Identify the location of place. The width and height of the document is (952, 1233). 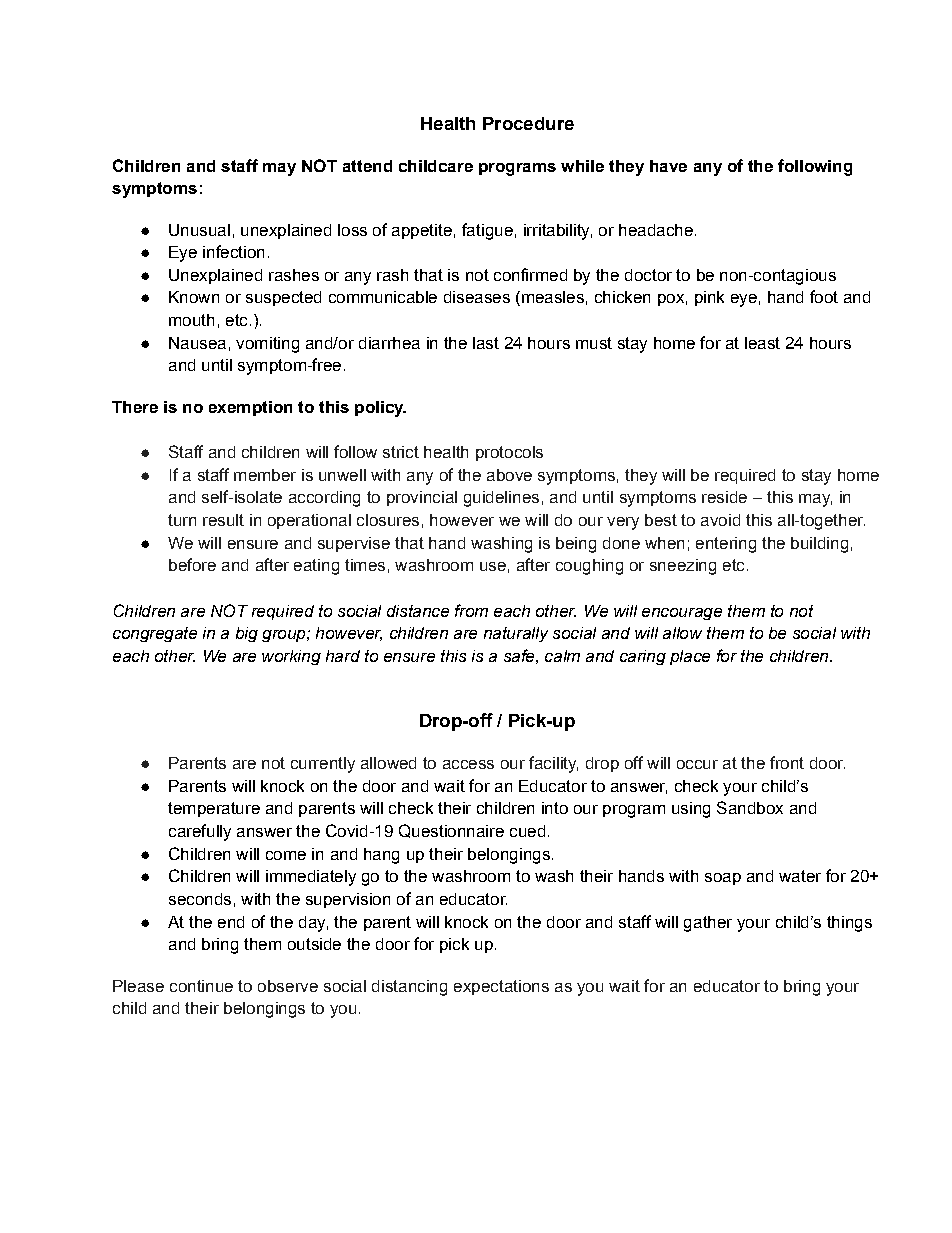
(690, 657).
